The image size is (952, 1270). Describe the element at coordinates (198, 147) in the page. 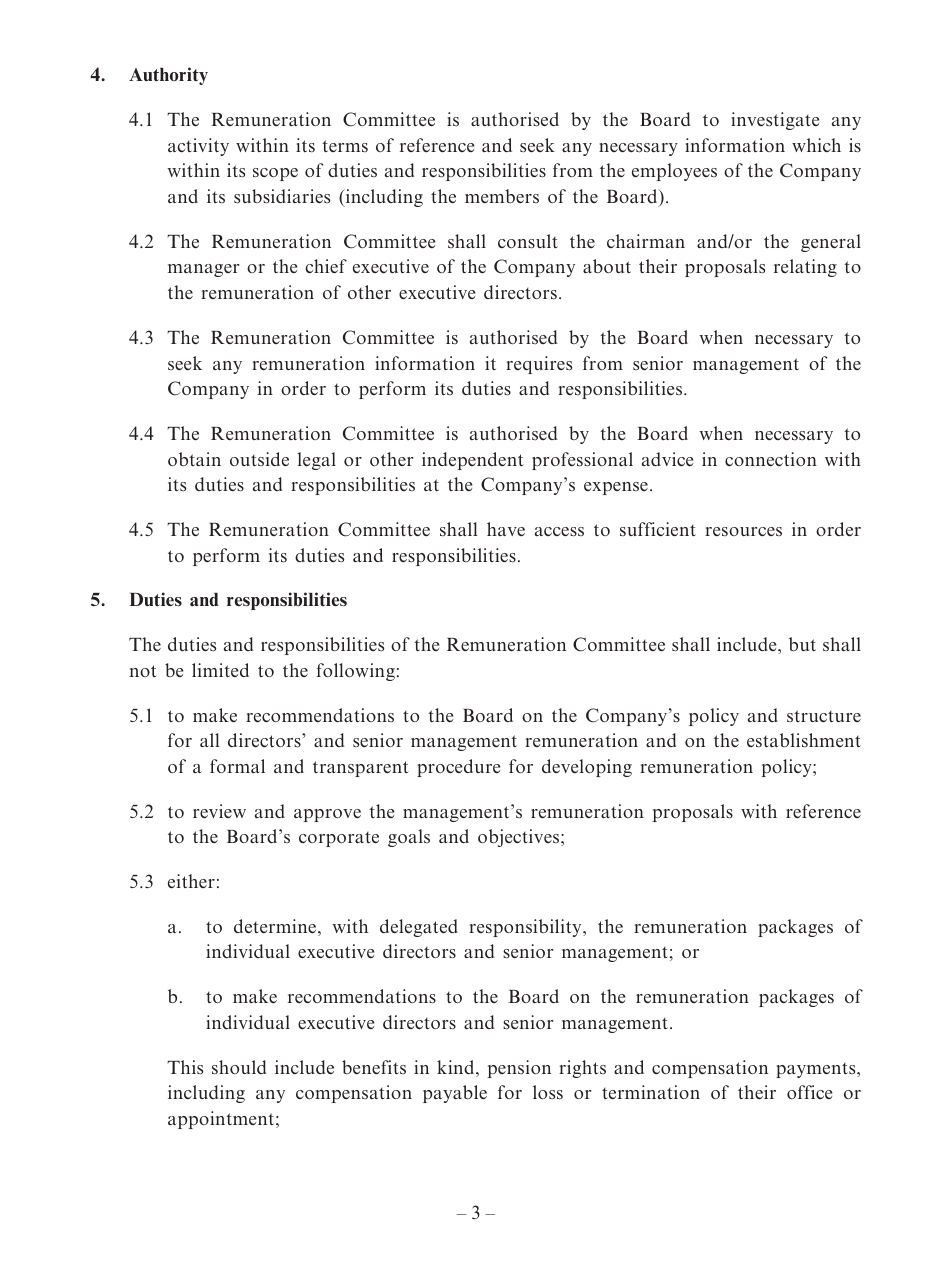

I see `activity` at that location.
